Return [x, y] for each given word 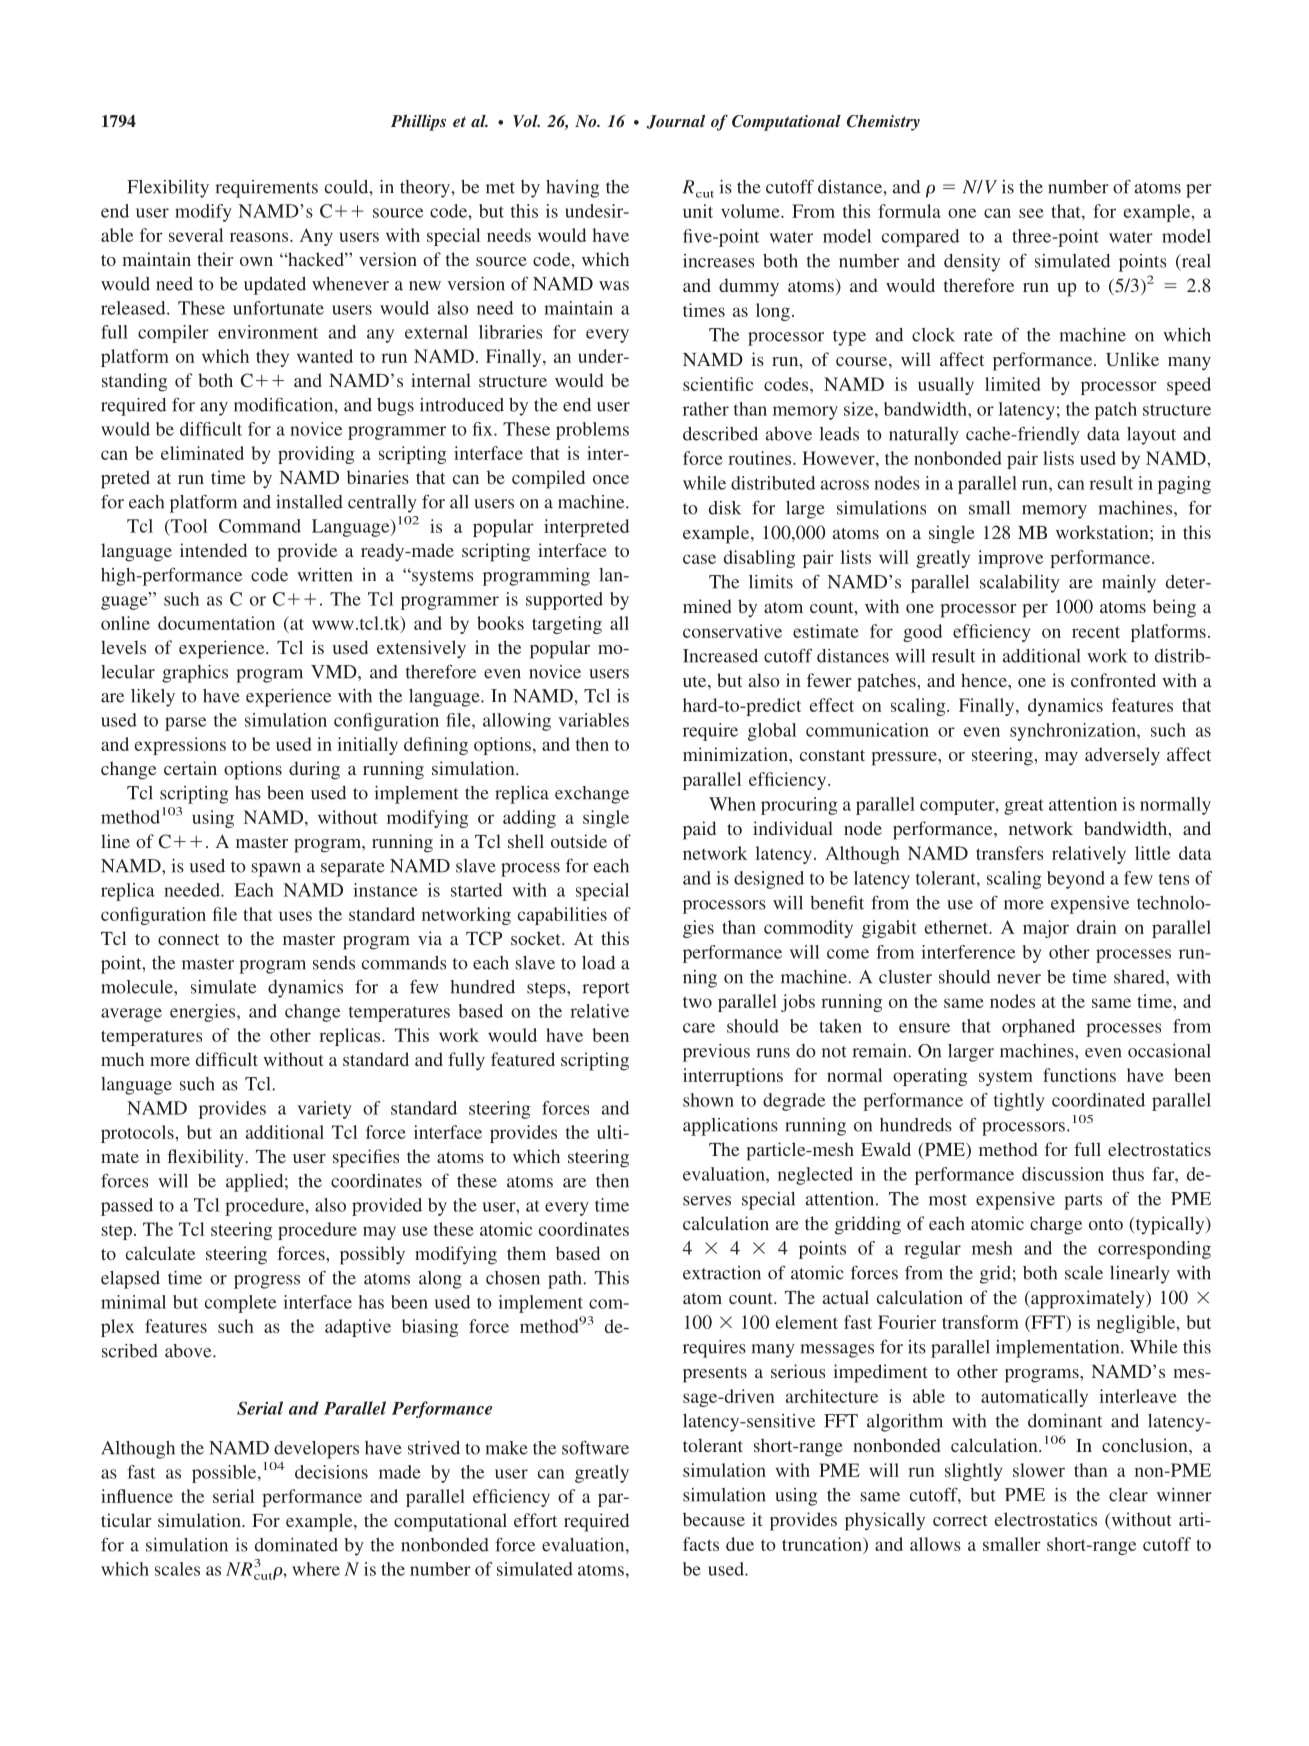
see [1031, 213]
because [714, 1519]
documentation [216, 623]
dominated [296, 1545]
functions [1079, 1075]
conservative [732, 631]
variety [324, 1110]
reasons [260, 237]
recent [1096, 632]
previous [716, 1053]
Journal [676, 122]
